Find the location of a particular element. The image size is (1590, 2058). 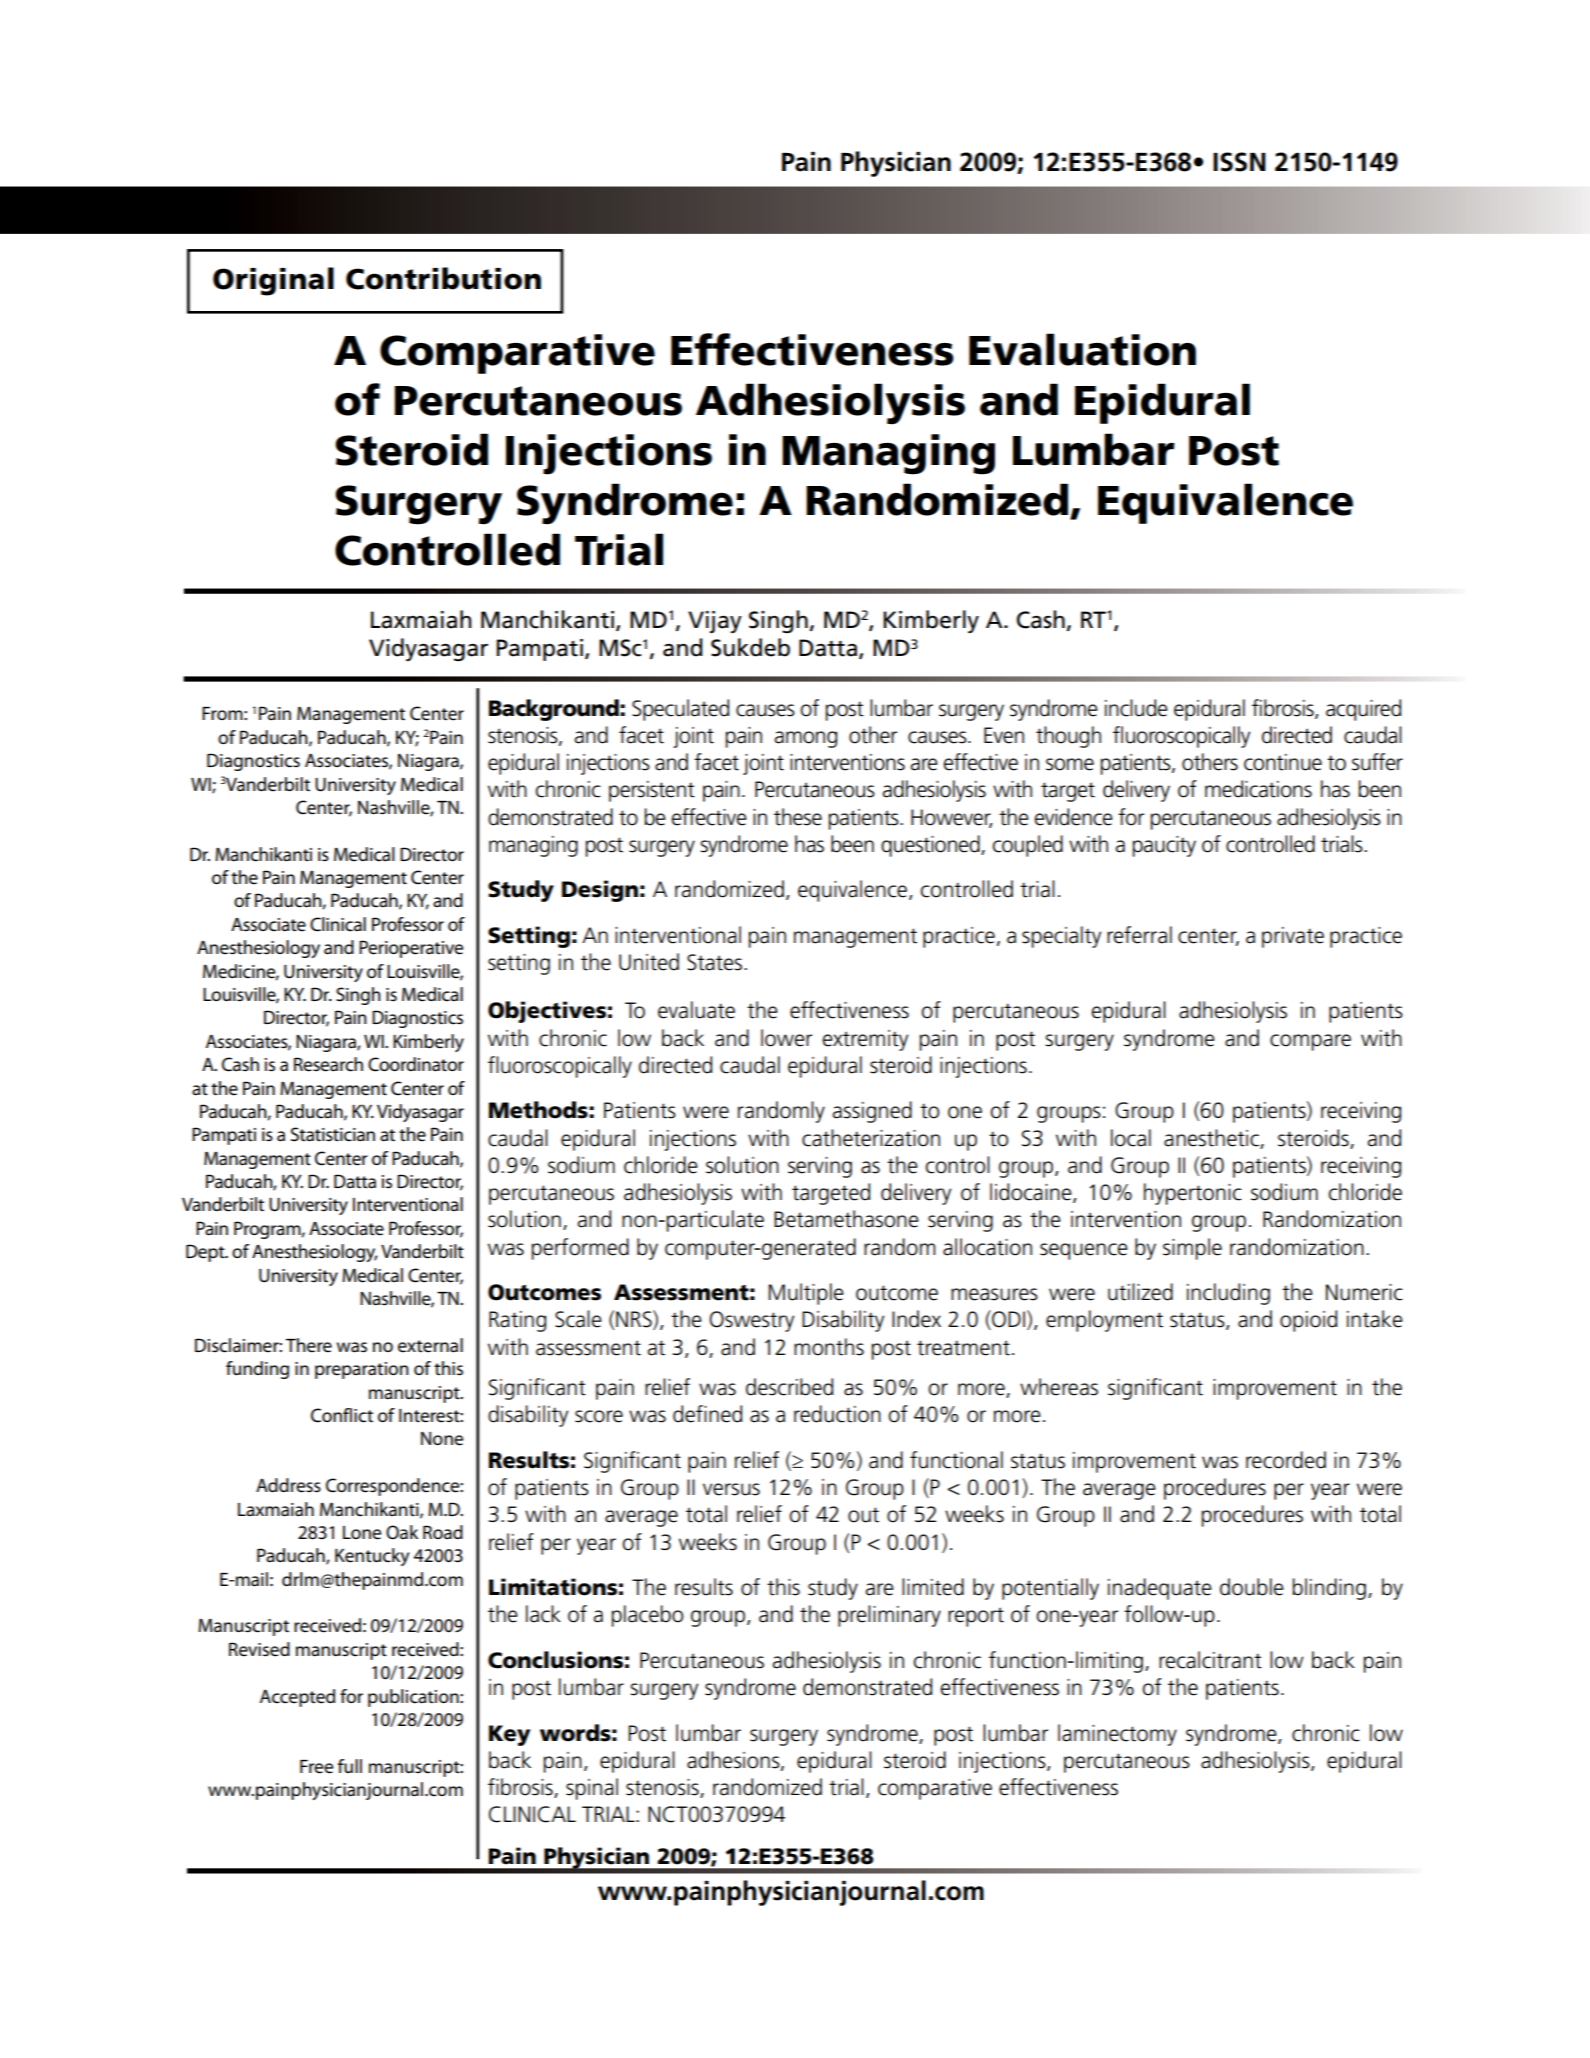

include is located at coordinates (1136, 708).
